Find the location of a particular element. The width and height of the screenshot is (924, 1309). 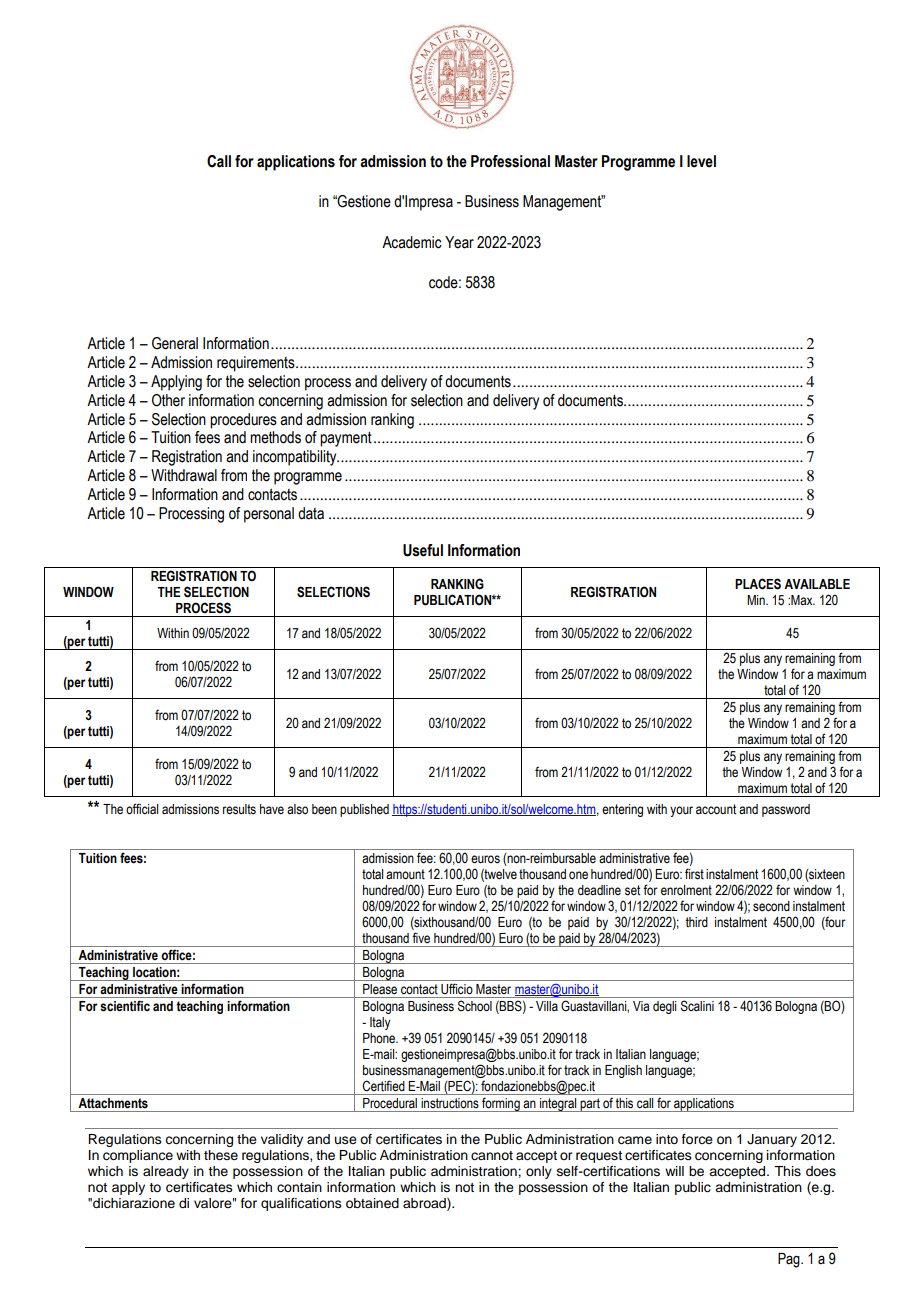

General is located at coordinates (175, 343).
